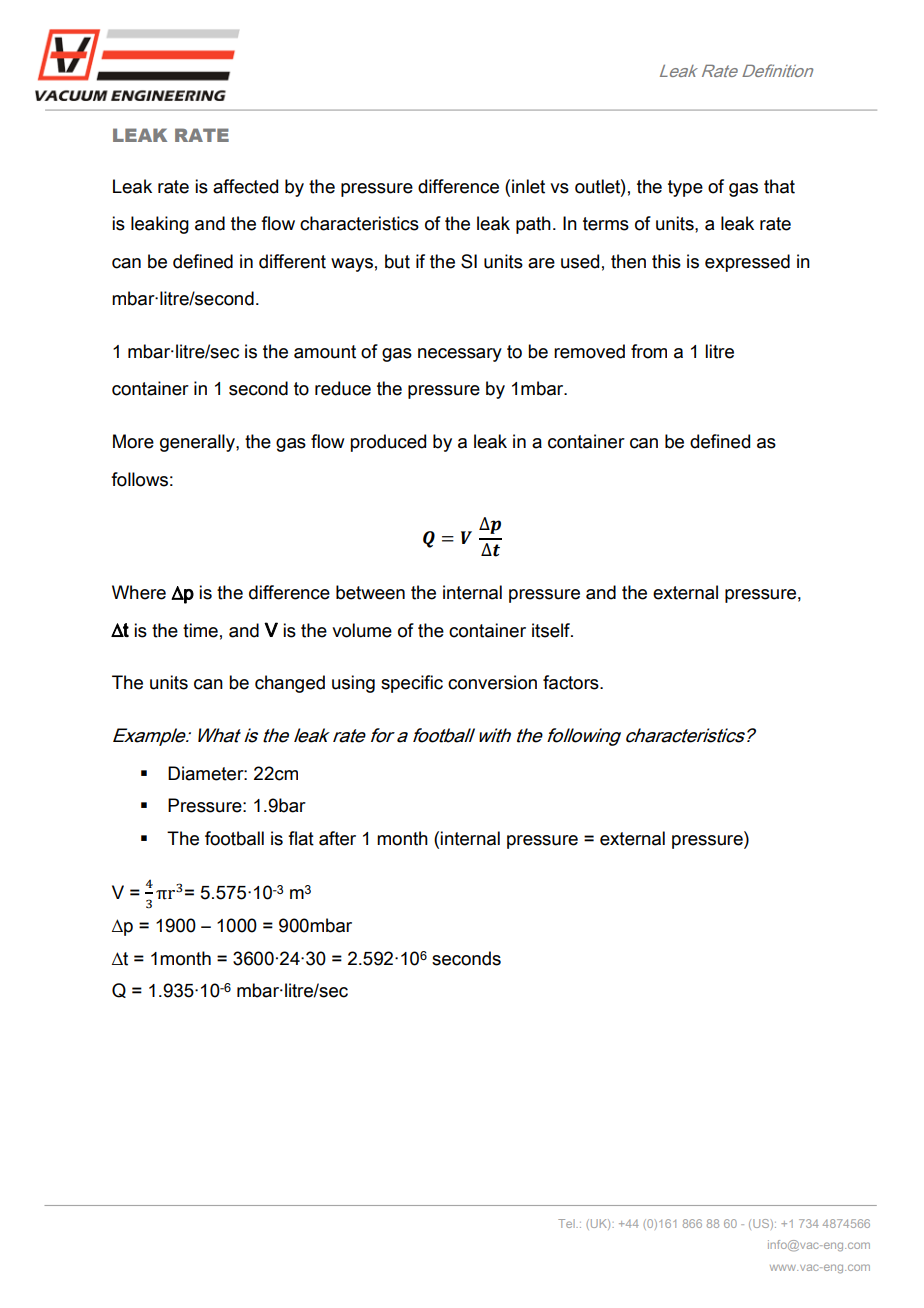 The image size is (924, 1308). I want to click on factors, so click(572, 682).
